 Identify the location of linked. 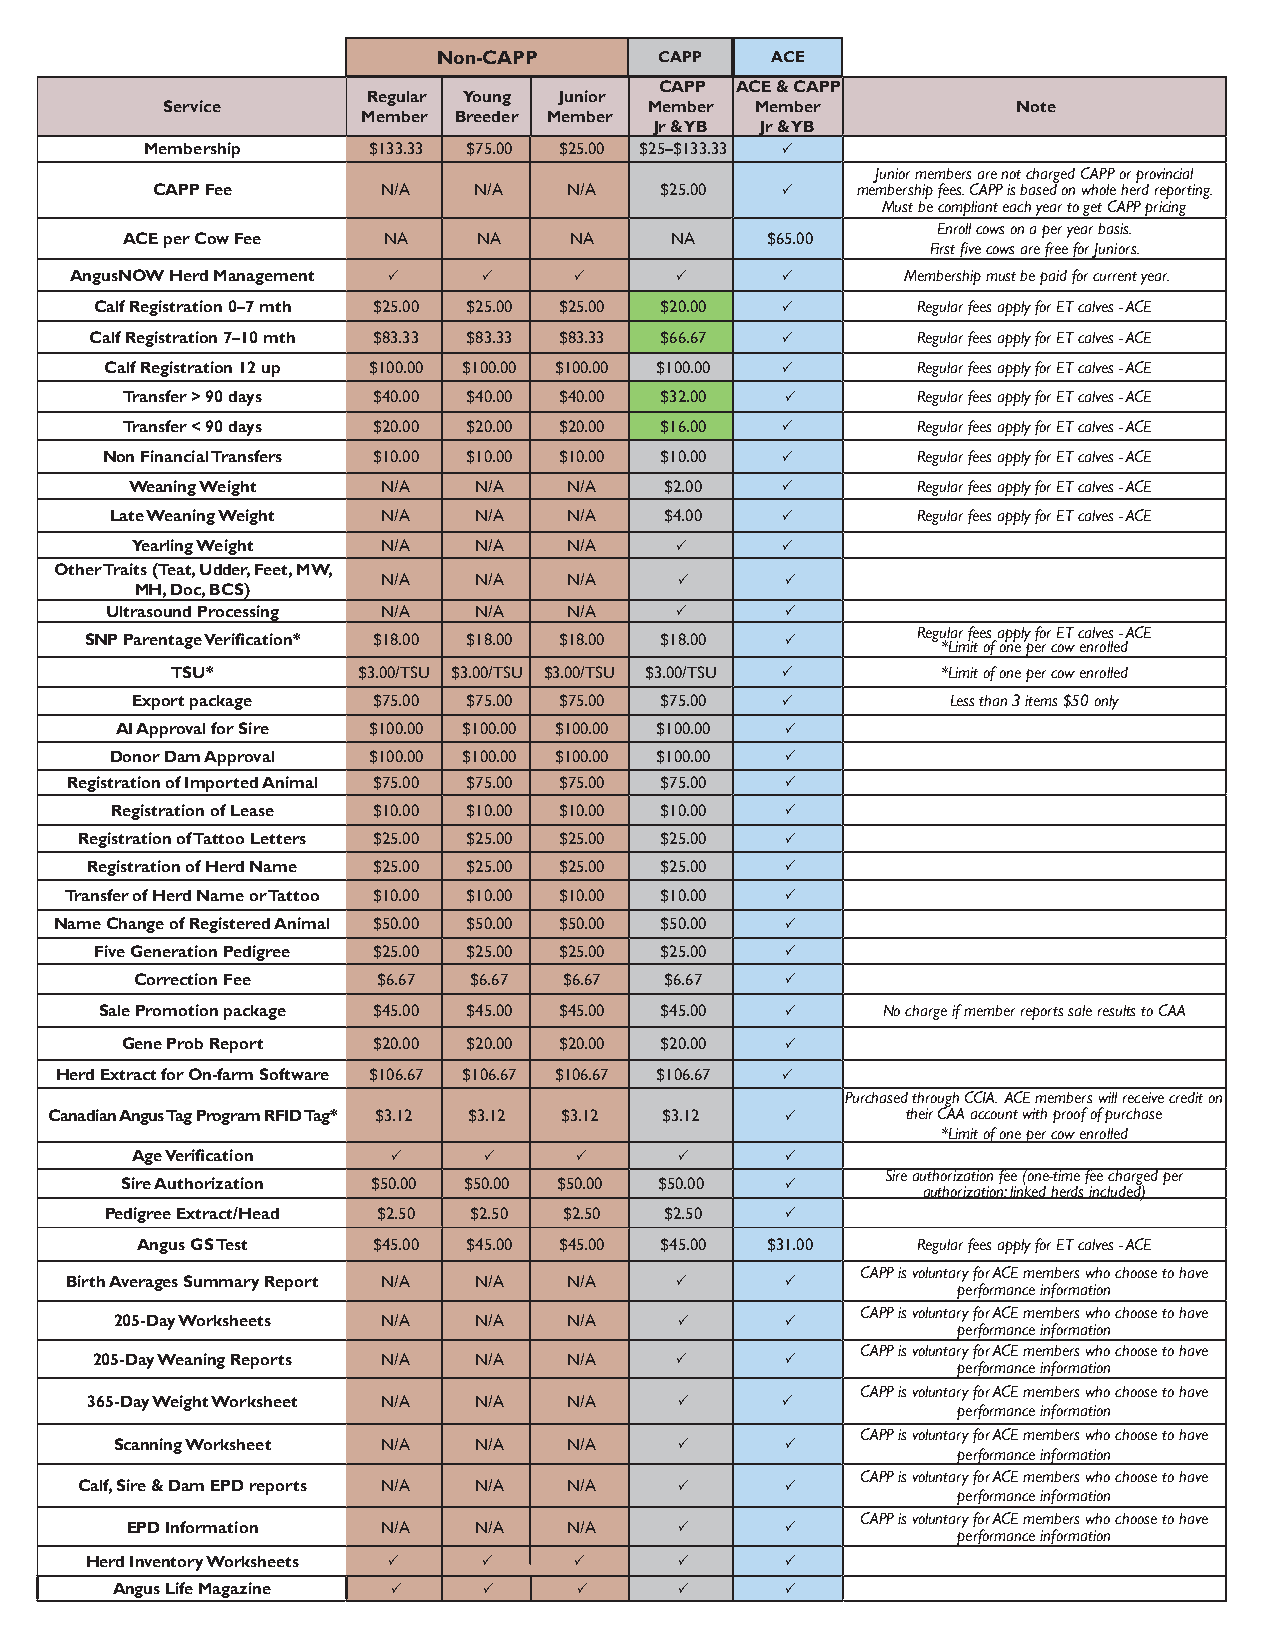
(1029, 1191).
